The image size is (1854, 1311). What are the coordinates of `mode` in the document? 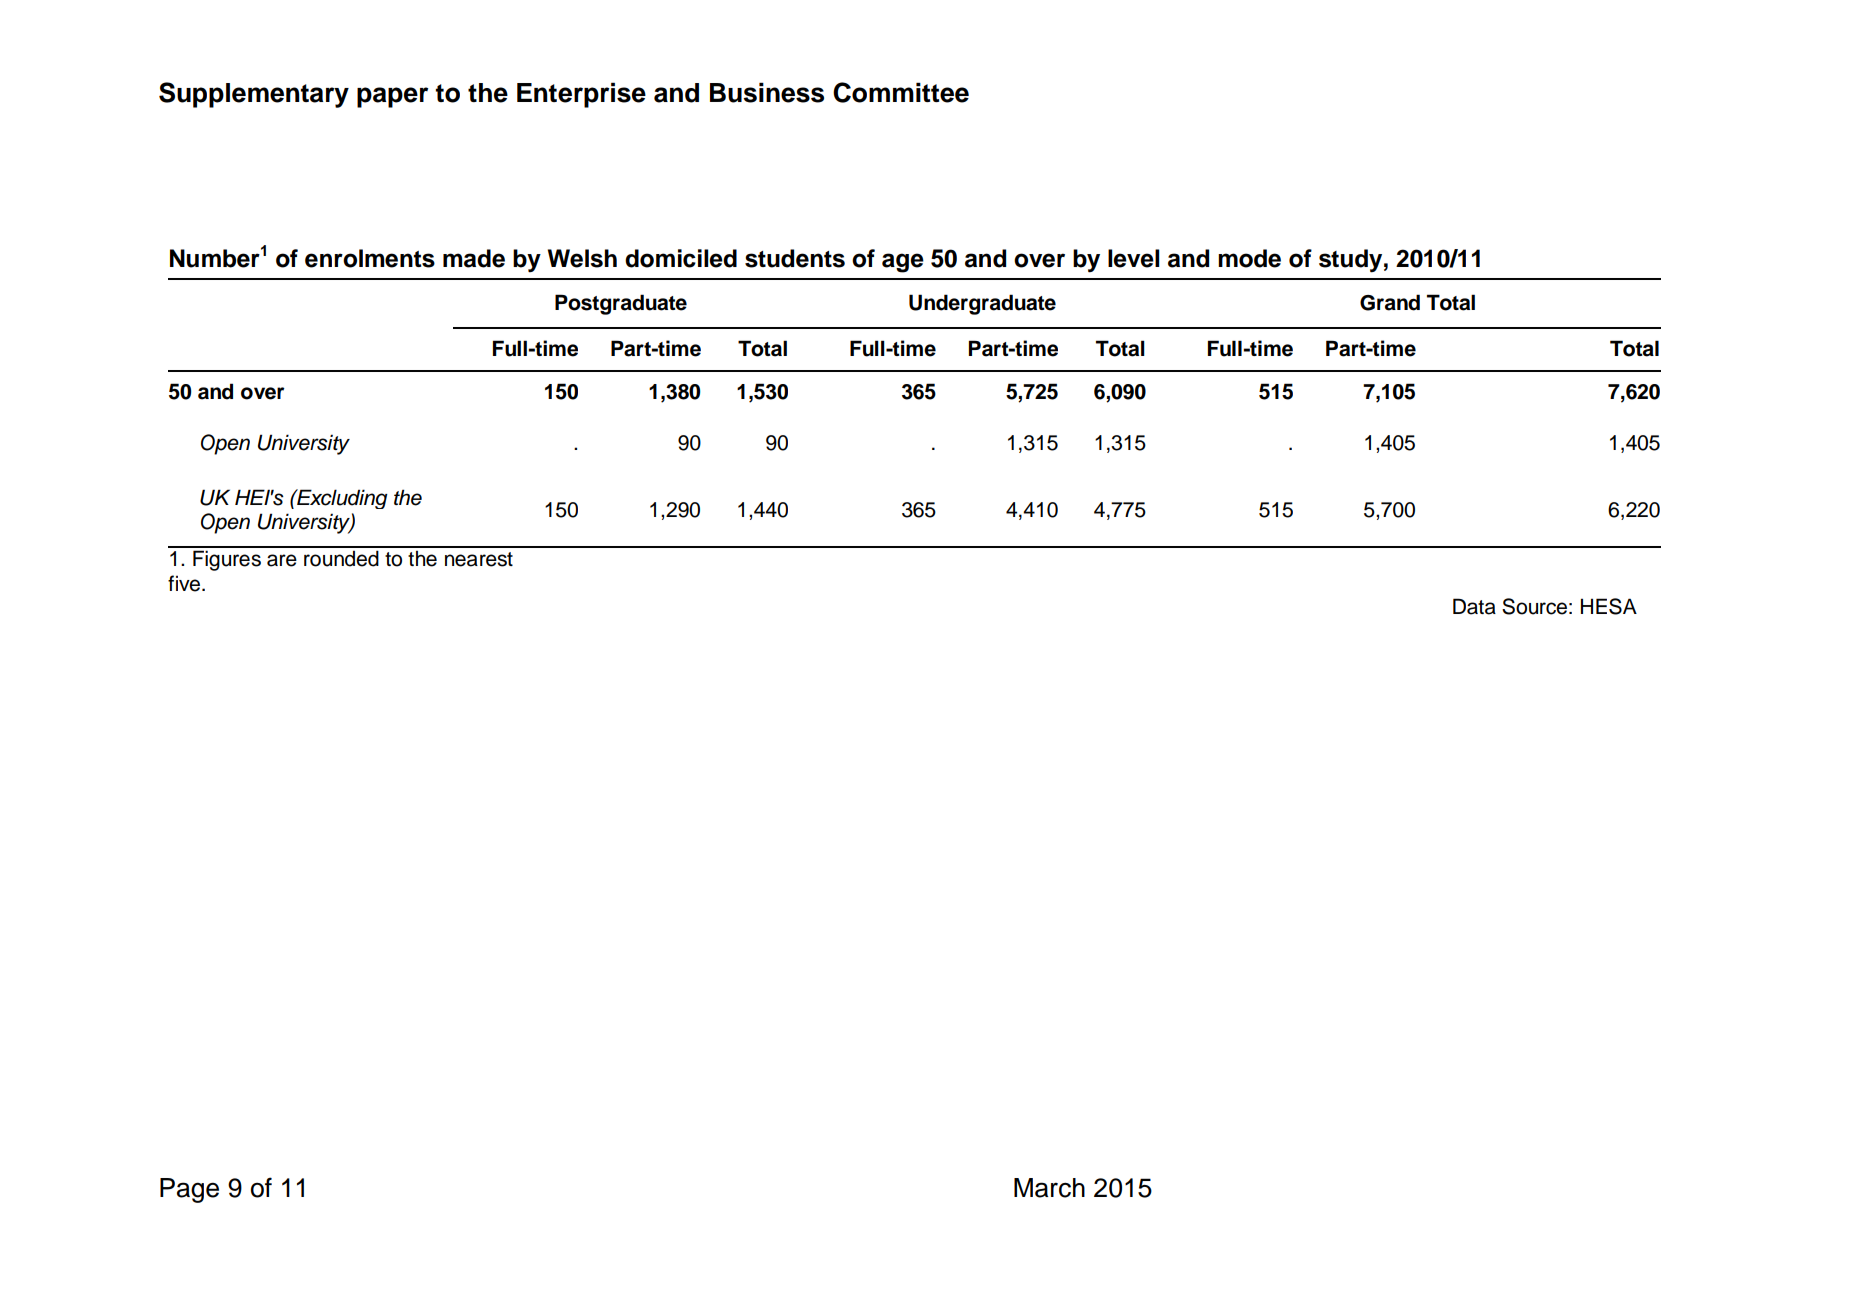 It's located at (1249, 258).
